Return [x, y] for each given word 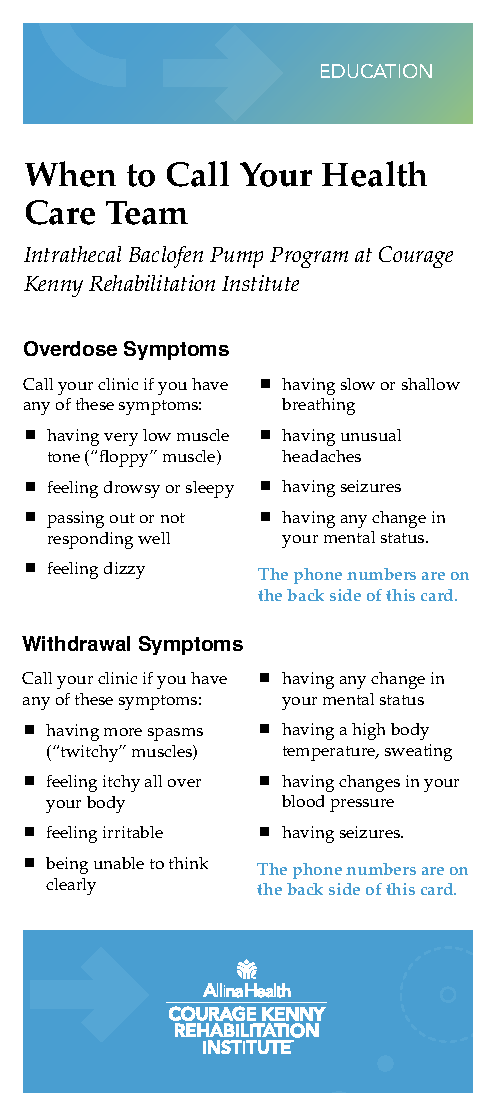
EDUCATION [376, 71]
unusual [371, 435]
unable [119, 863]
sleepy [210, 489]
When [70, 174]
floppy [126, 458]
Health [374, 174]
